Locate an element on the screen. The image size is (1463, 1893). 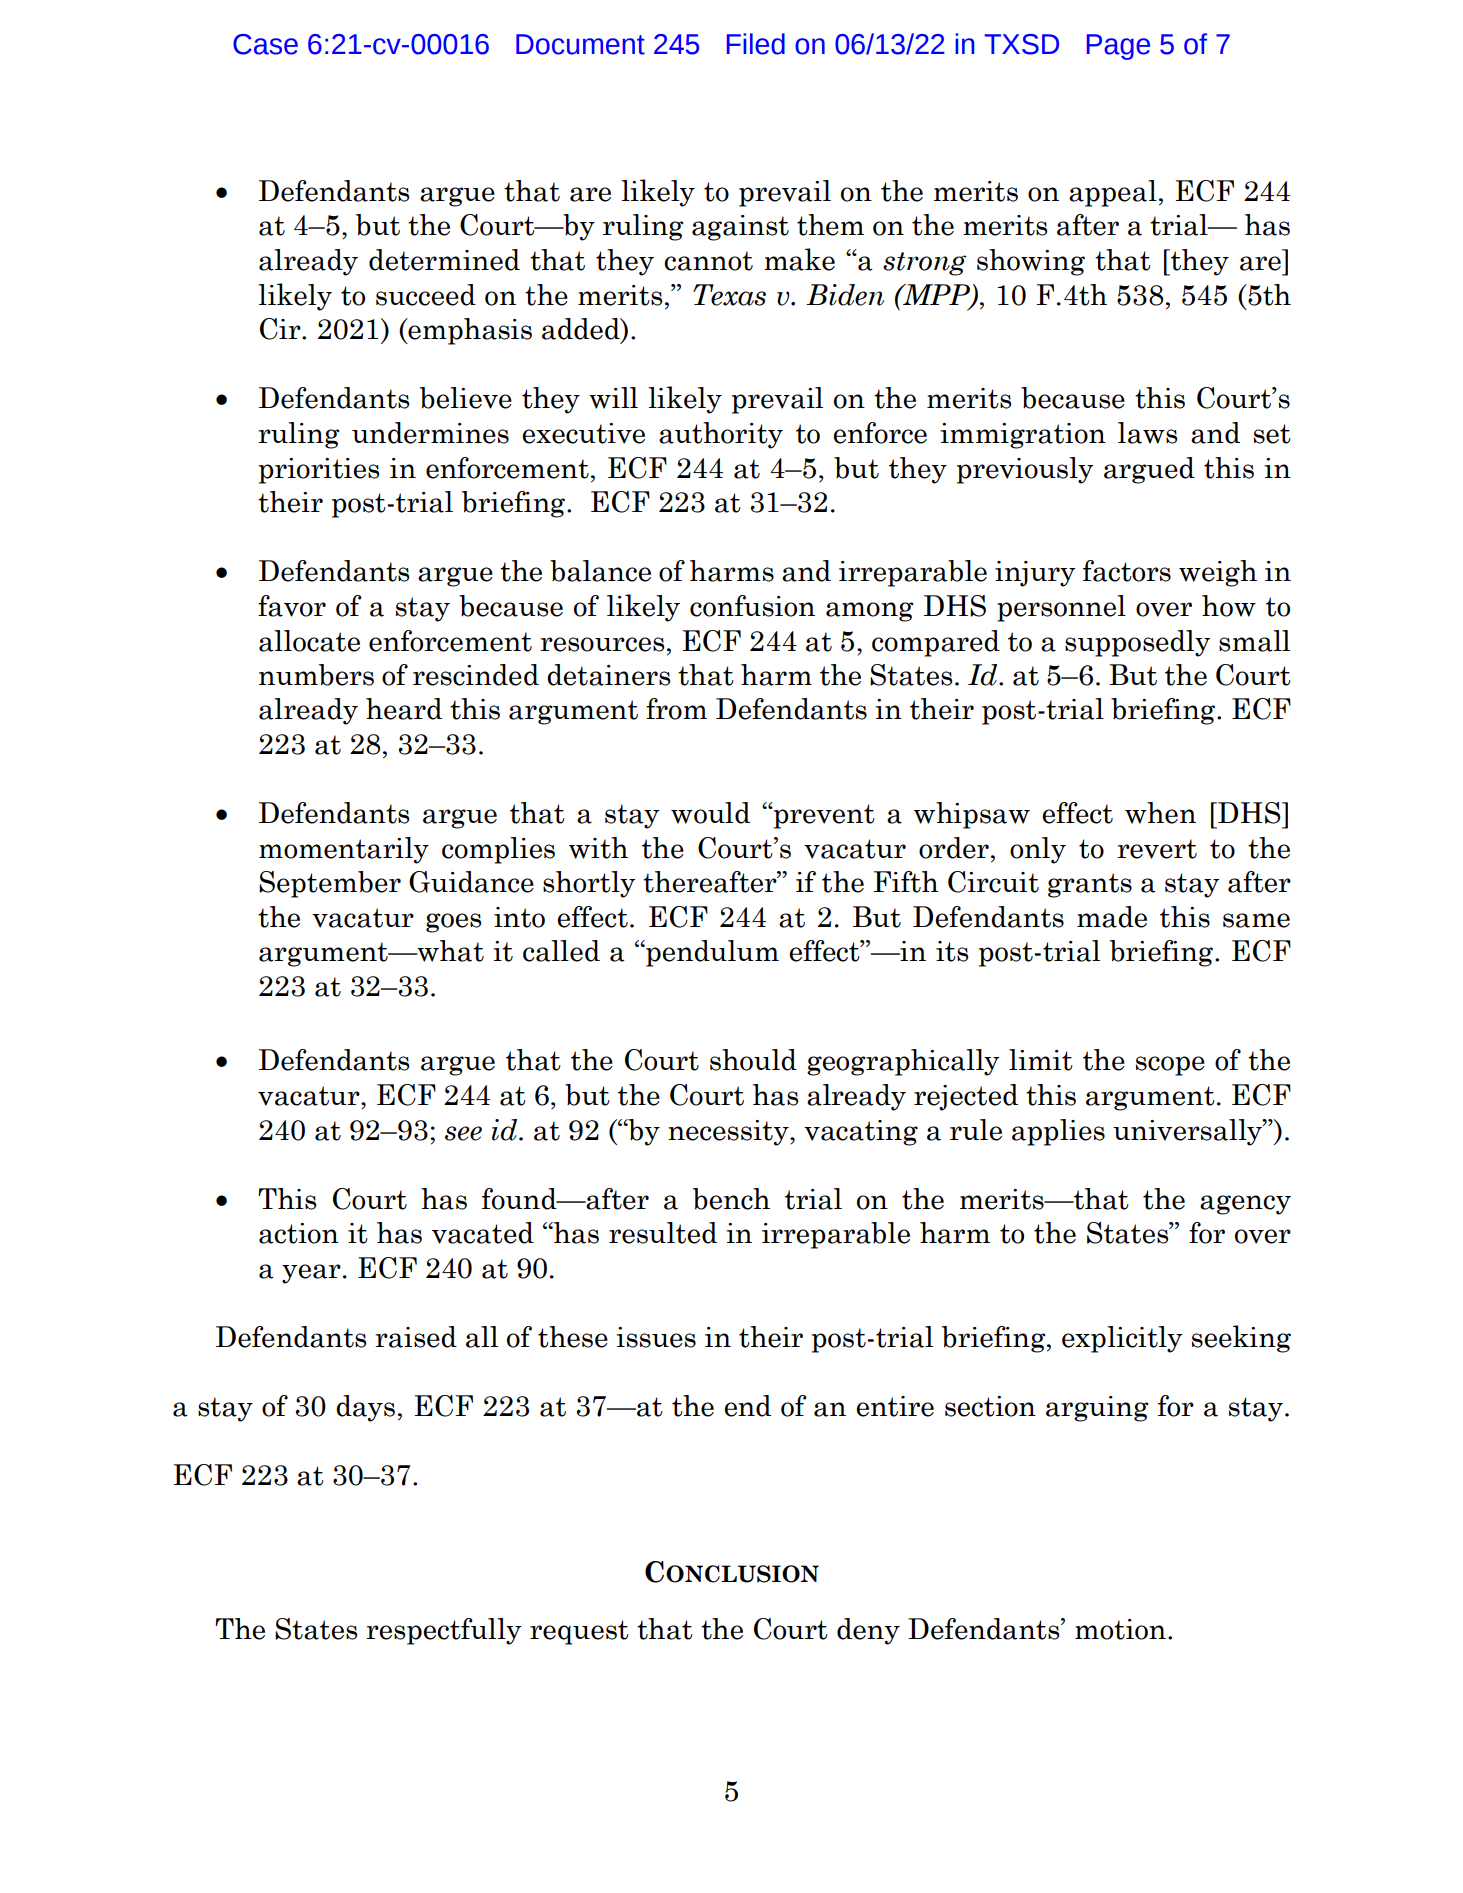
should is located at coordinates (753, 1060).
